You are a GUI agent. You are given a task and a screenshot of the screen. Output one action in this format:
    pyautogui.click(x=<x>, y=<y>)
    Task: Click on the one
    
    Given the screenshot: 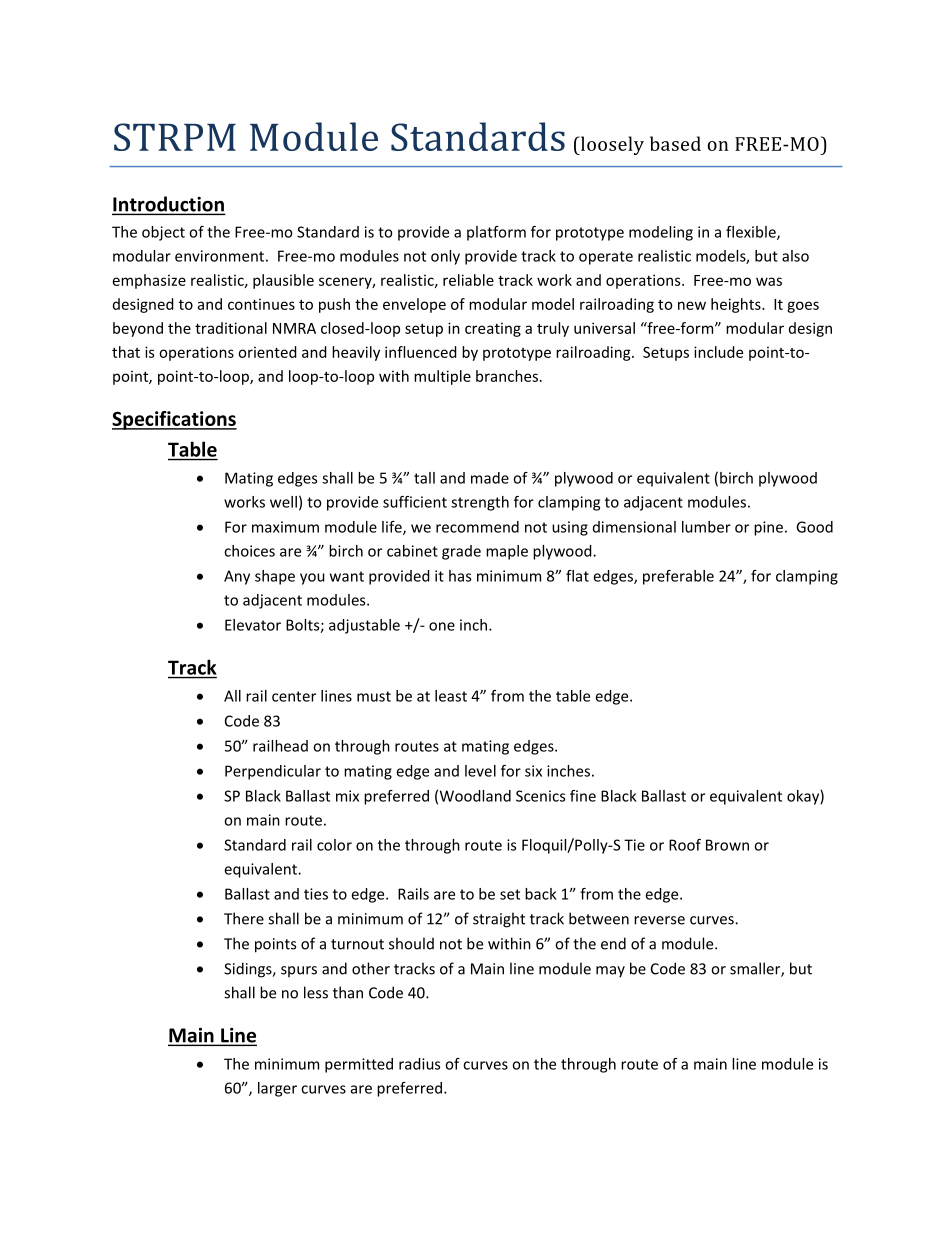 What is the action you would take?
    pyautogui.click(x=442, y=626)
